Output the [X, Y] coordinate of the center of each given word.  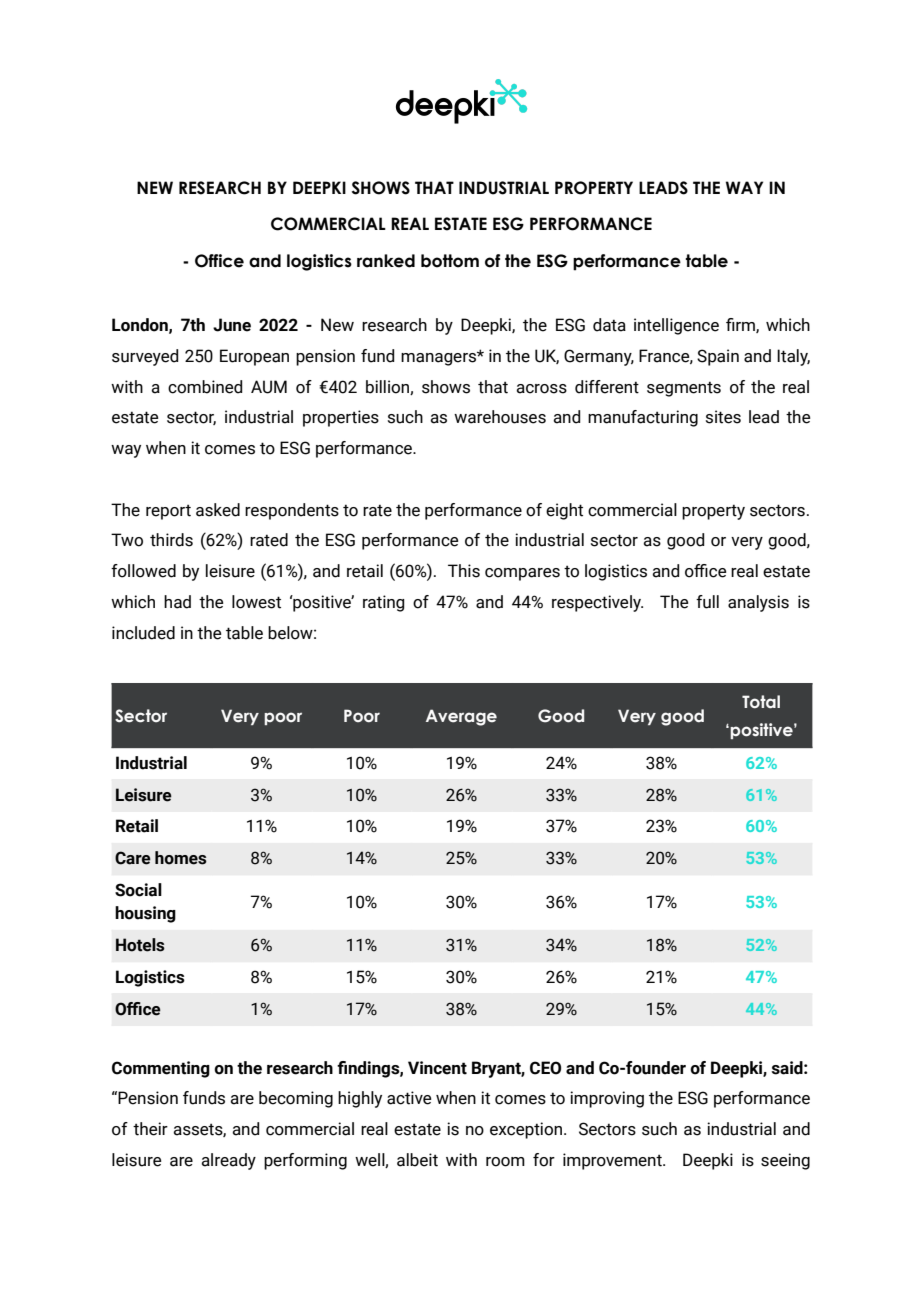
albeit [417, 1160]
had [177, 602]
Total [761, 702]
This [464, 571]
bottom [450, 261]
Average [461, 717]
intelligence [676, 326]
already [228, 1161]
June [232, 325]
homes [181, 858]
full [707, 602]
